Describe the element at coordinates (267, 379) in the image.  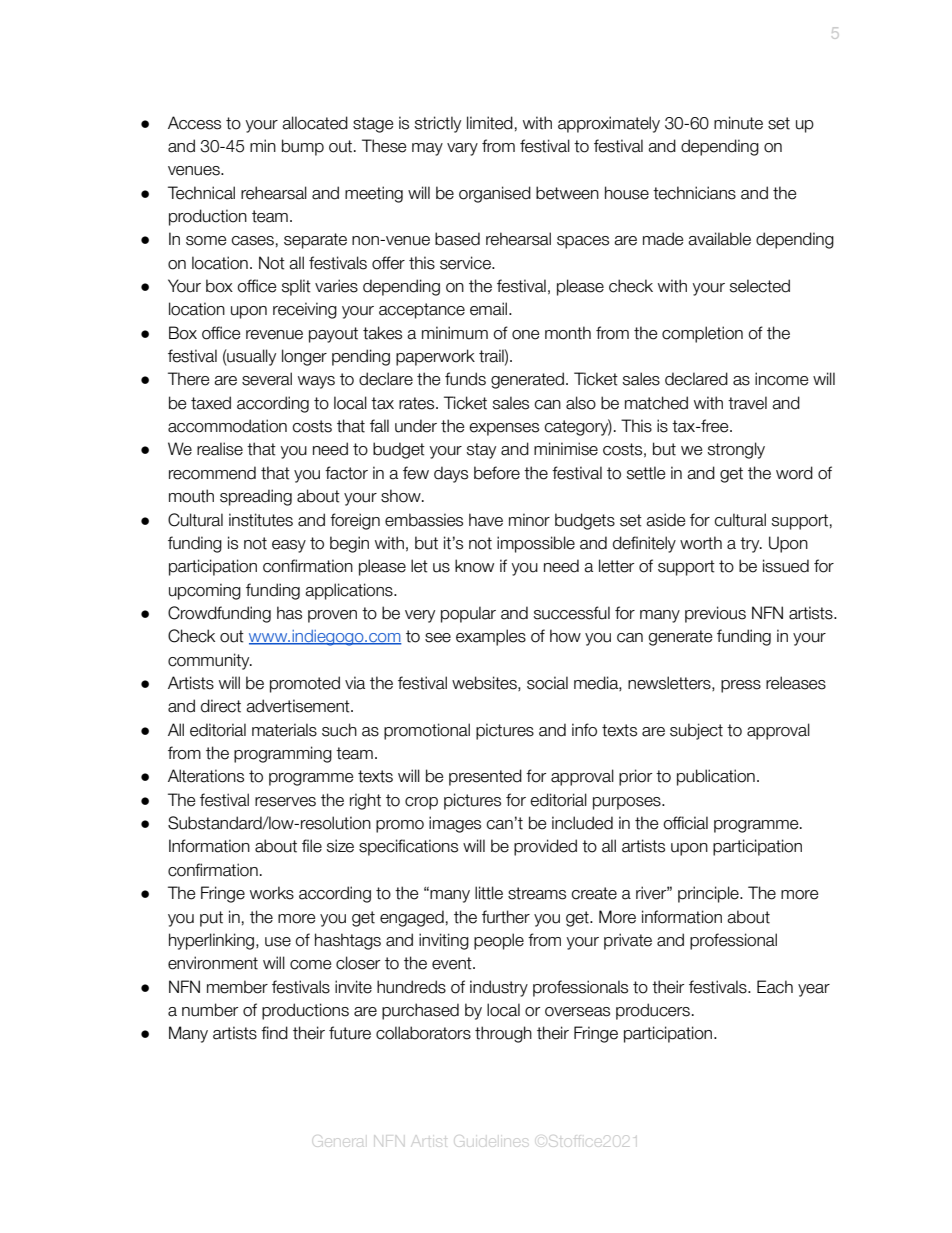
I see `several` at that location.
